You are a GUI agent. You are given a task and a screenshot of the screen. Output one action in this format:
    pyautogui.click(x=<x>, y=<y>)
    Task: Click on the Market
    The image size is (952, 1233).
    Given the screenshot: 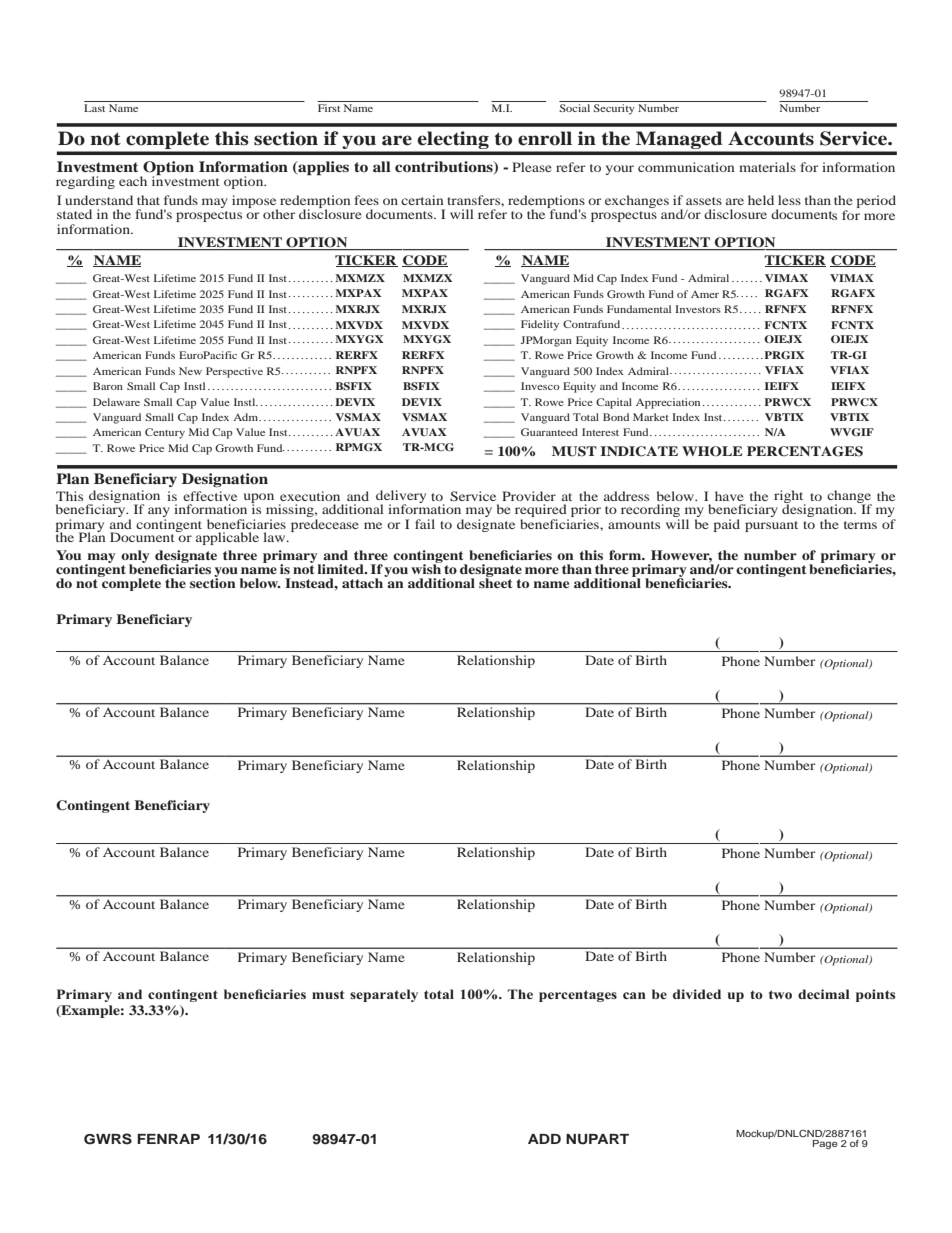 What is the action you would take?
    pyautogui.click(x=651, y=417)
